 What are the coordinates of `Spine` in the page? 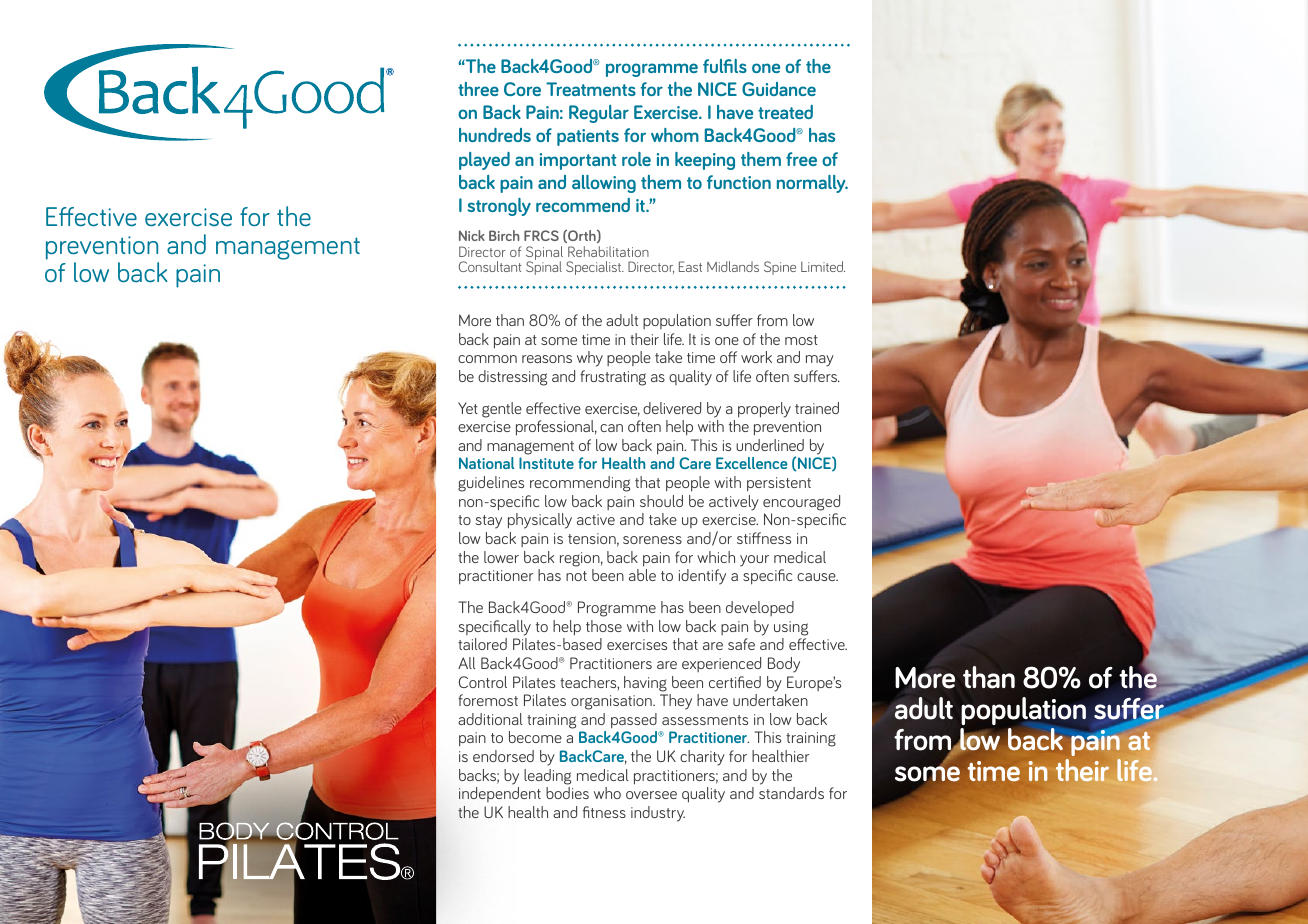 It's located at (780, 268).
